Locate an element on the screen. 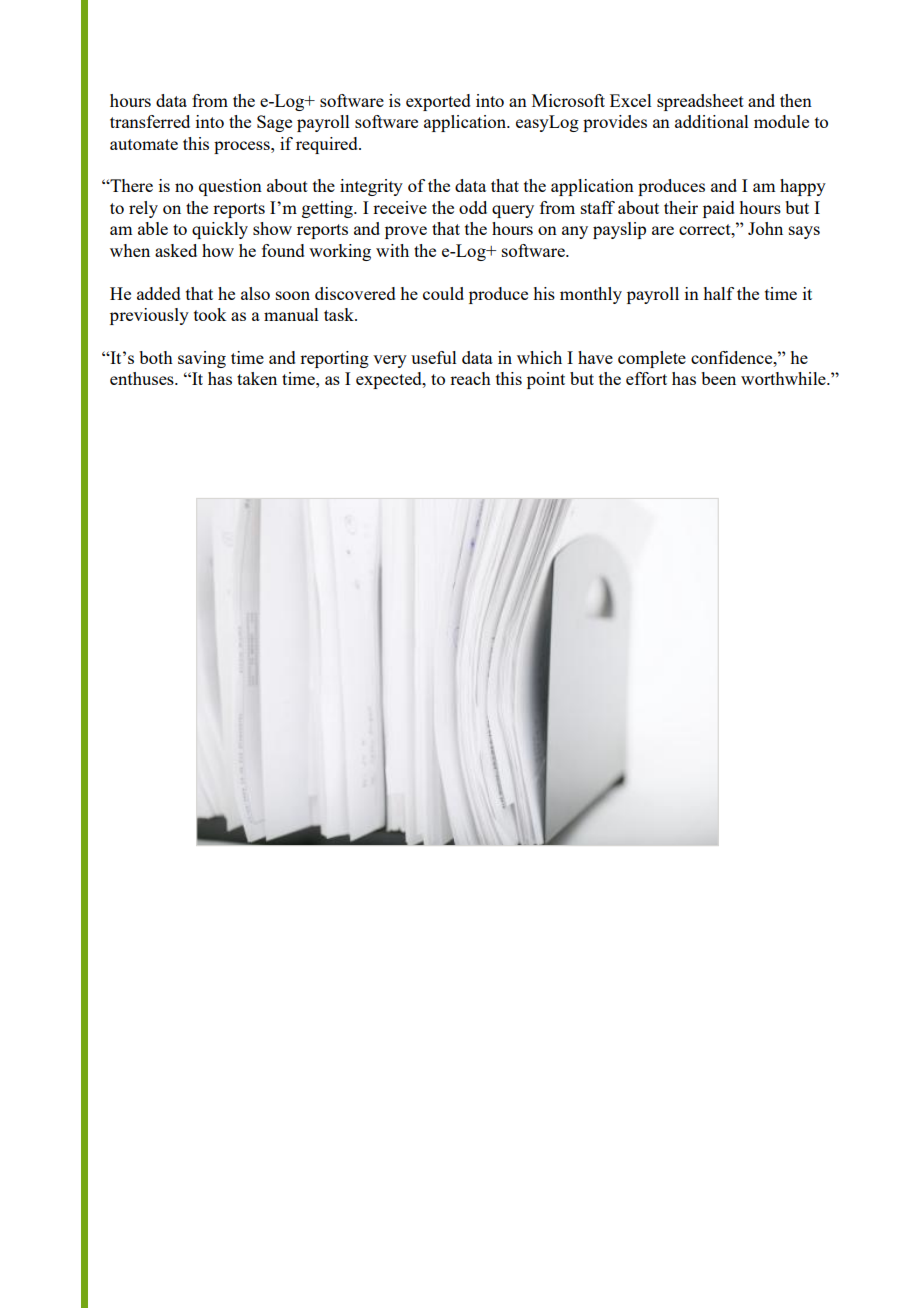 This screenshot has height=1308, width=924. John is located at coordinates (765, 228).
